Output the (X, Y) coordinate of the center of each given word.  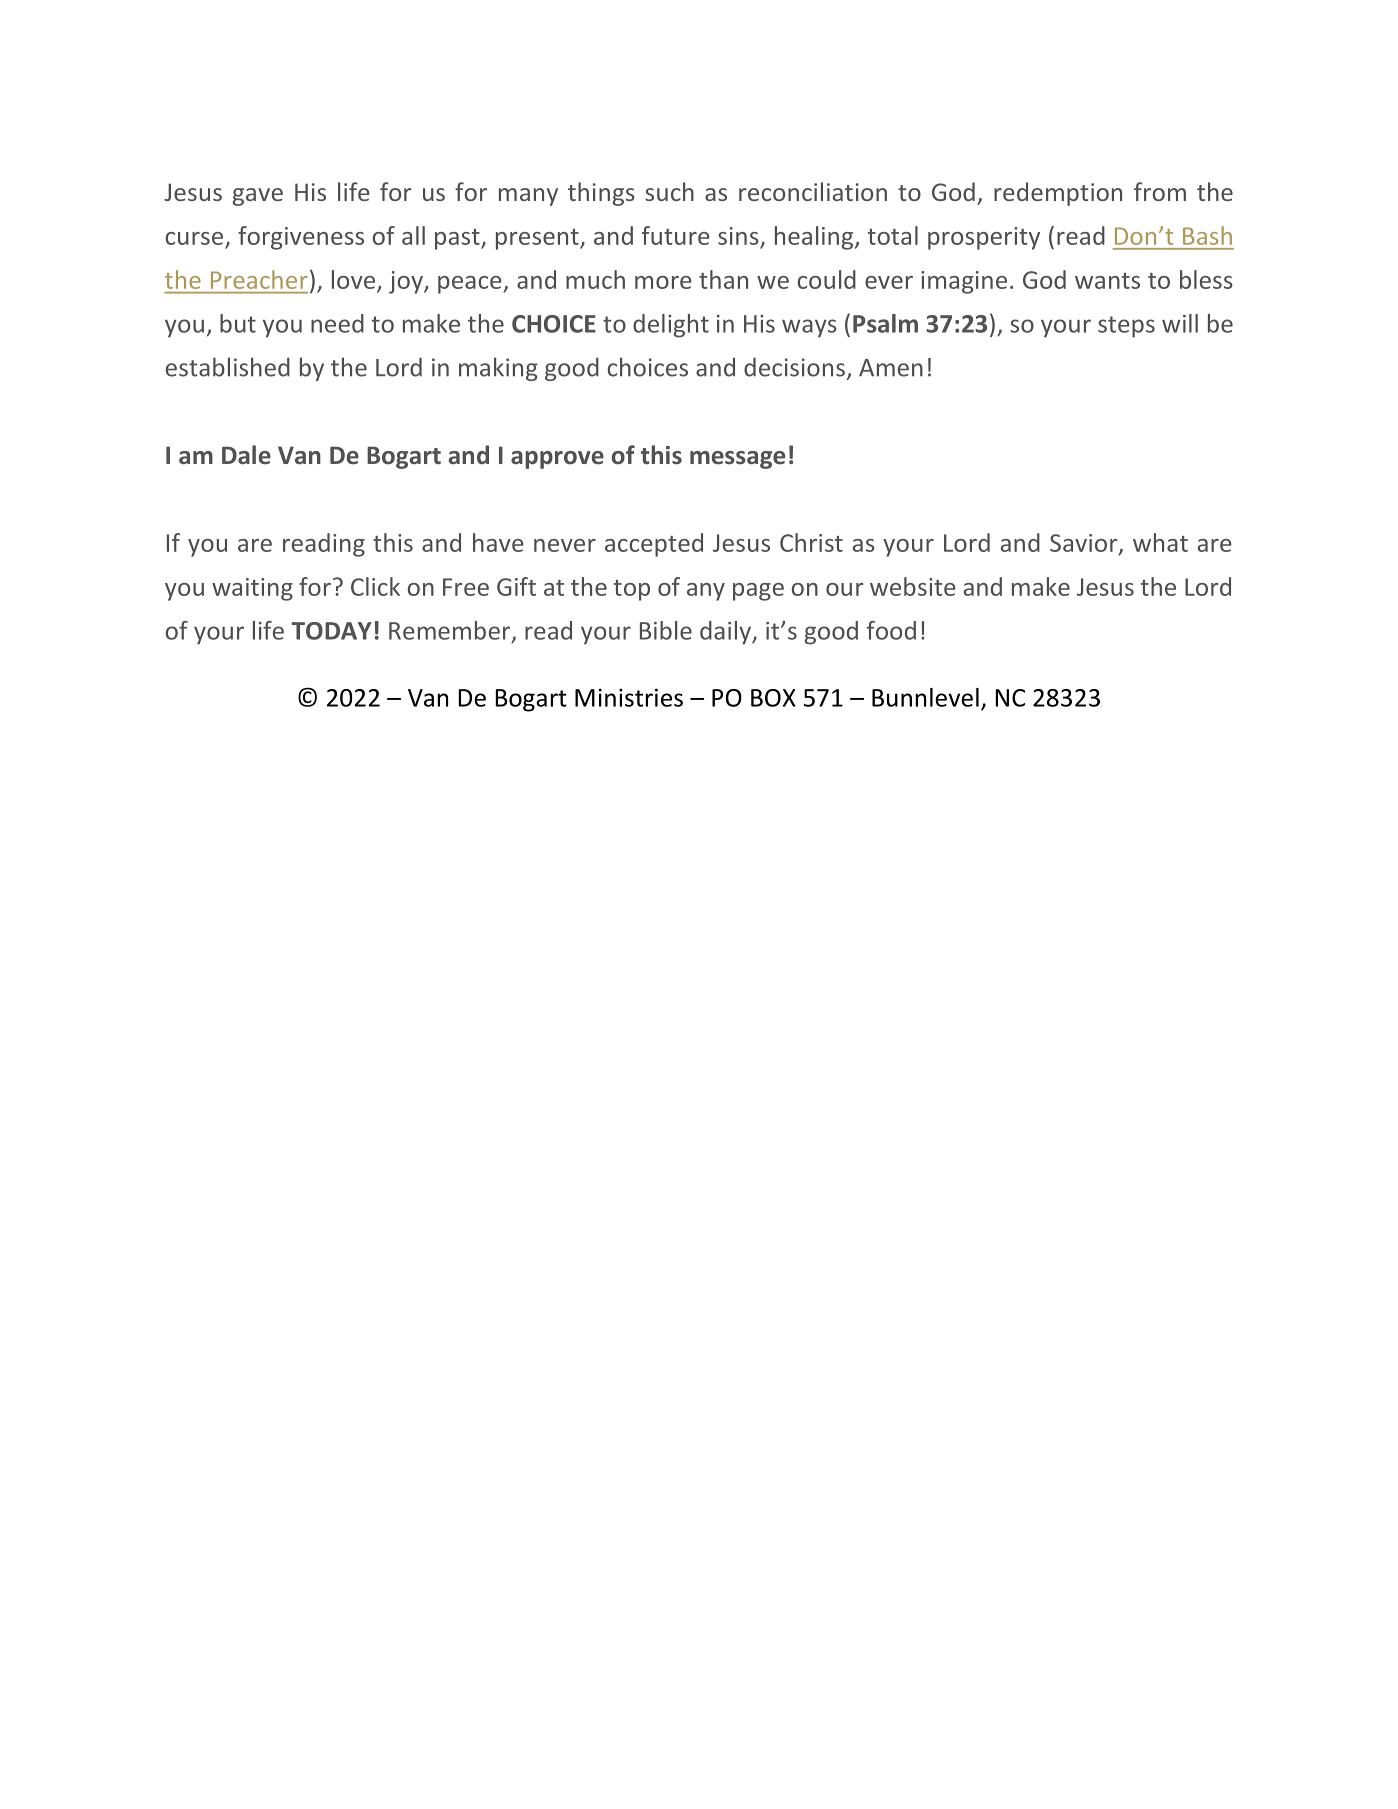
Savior (1085, 544)
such (669, 191)
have (498, 542)
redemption (1058, 194)
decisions (794, 367)
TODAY (331, 631)
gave (258, 197)
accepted (654, 545)
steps (1126, 327)
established (228, 367)
